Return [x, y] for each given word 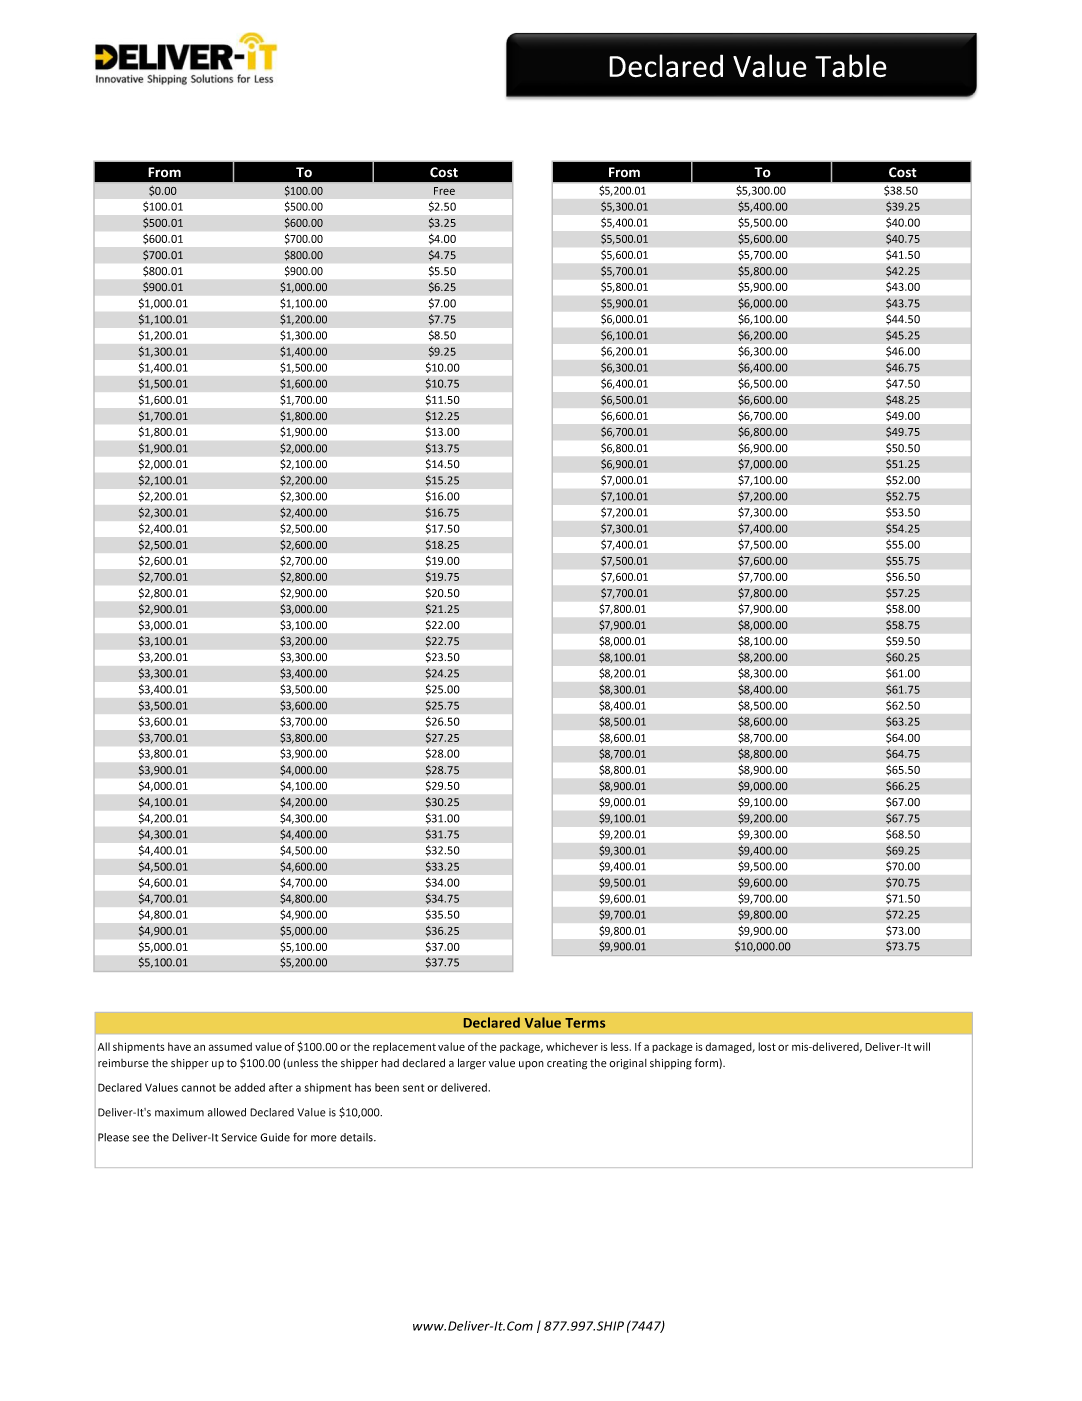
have [179, 1046]
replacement [404, 1047]
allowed [227, 1112]
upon [531, 1065]
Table [851, 66]
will [921, 1046]
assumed [230, 1046]
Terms [585, 1023]
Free [444, 191]
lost [767, 1046]
